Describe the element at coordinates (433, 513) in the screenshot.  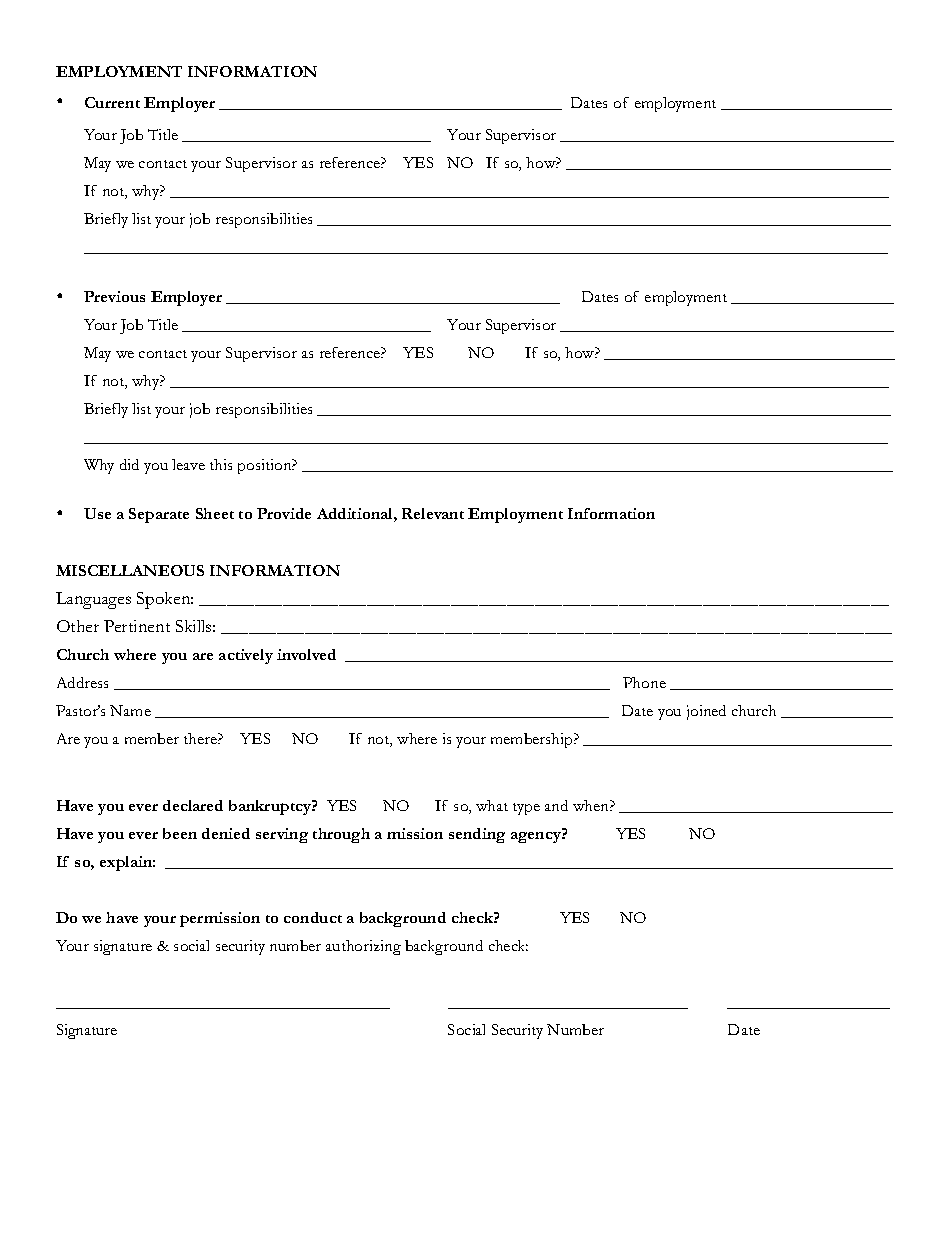
I see `Relevant` at that location.
